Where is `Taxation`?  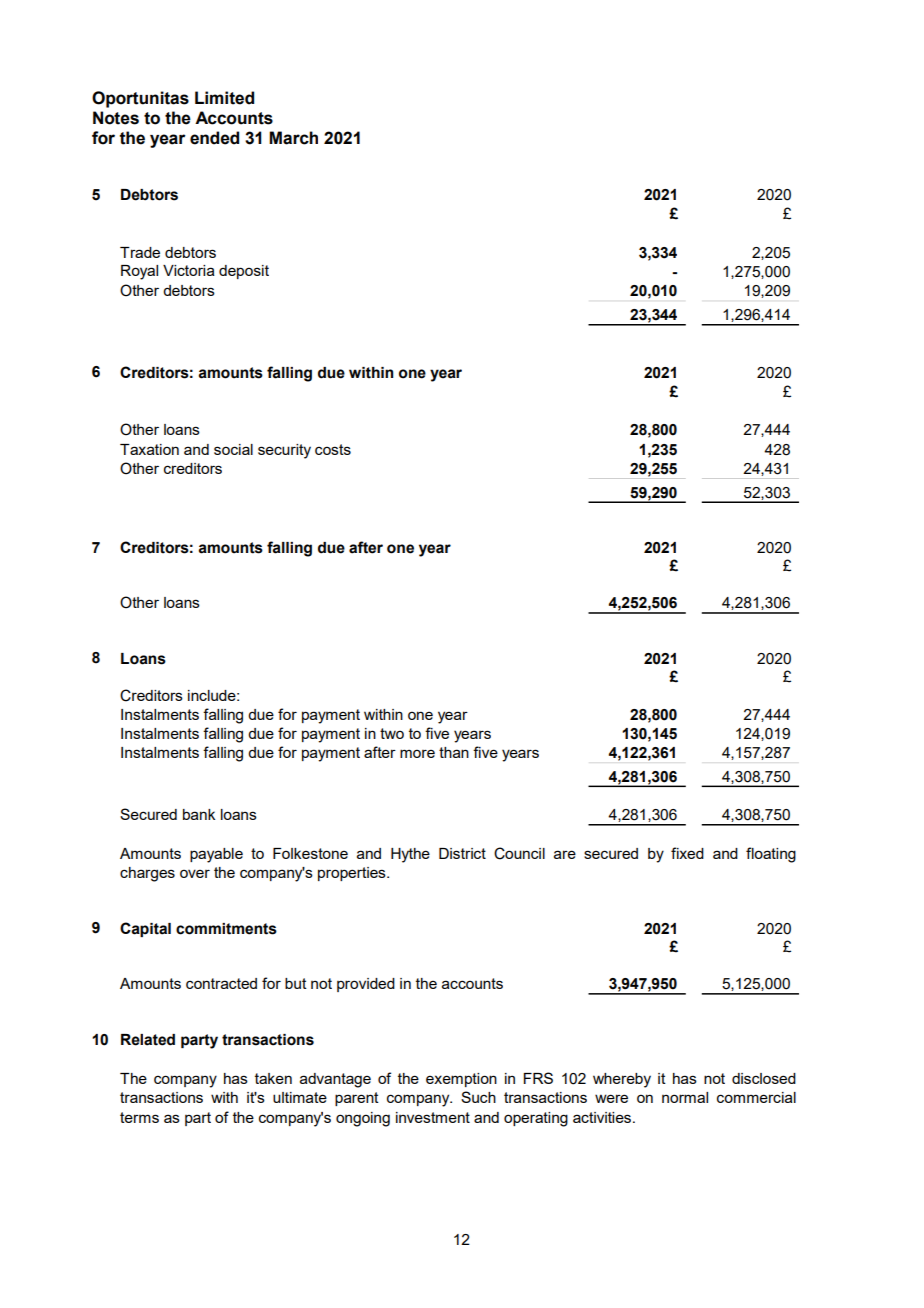 Taxation is located at coordinates (149, 449).
